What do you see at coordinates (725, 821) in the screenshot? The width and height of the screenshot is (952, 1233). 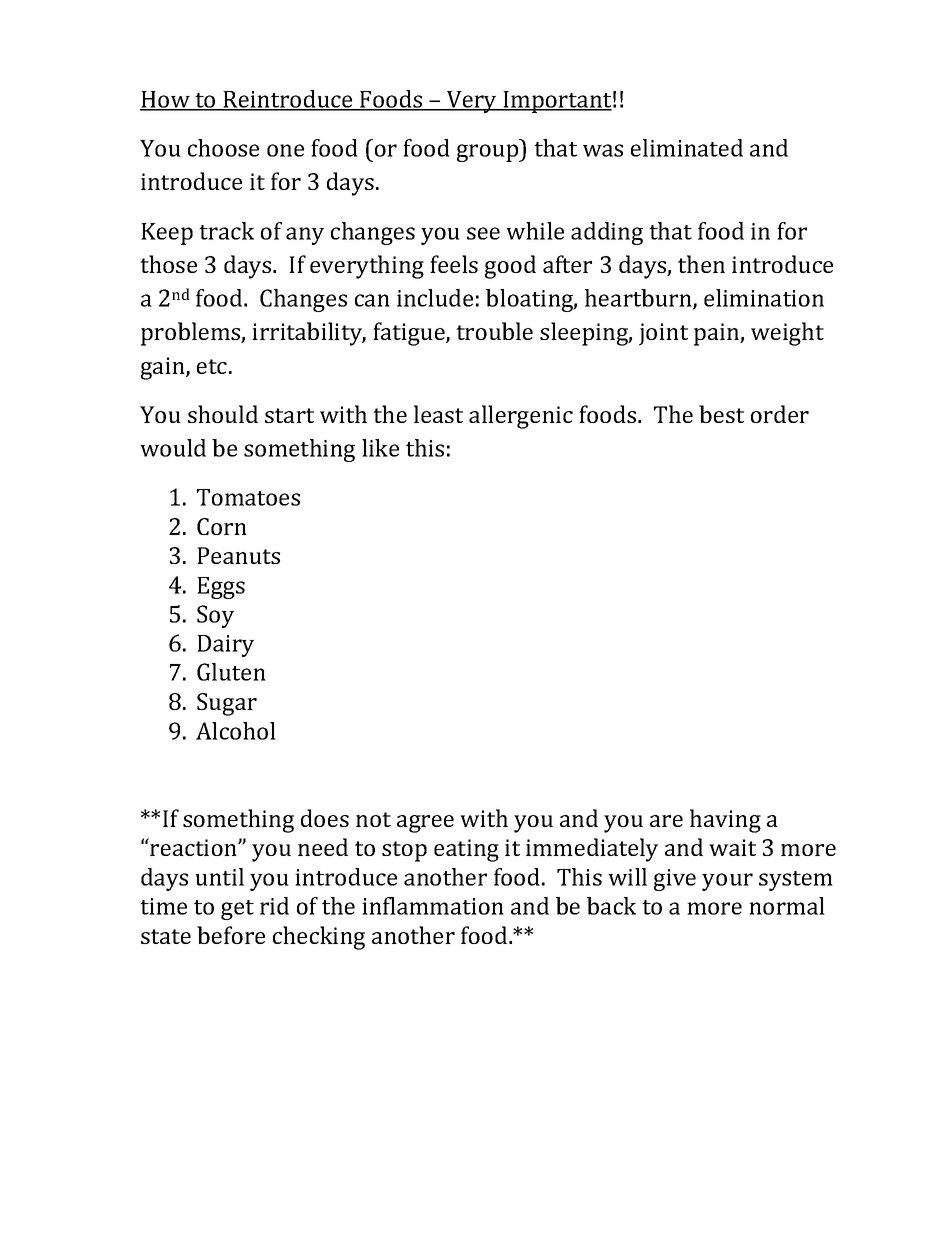 I see `having` at bounding box center [725, 821].
